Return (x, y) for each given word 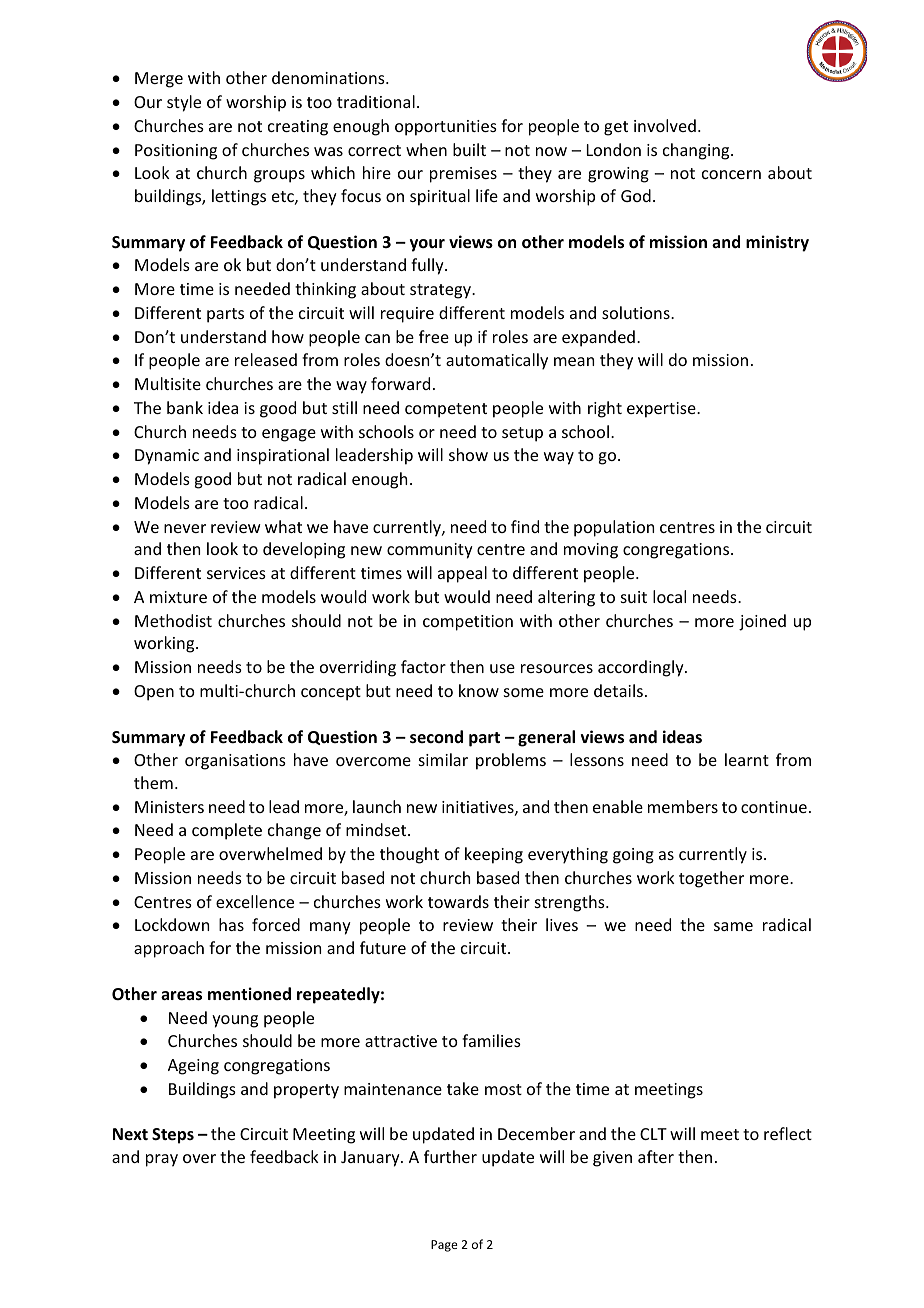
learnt (747, 759)
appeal (462, 574)
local (669, 596)
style (184, 103)
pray (162, 1160)
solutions (637, 312)
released (266, 359)
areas (181, 996)
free (434, 336)
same (733, 926)
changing (697, 151)
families (491, 1040)
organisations (235, 762)
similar (443, 759)
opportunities (446, 128)
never (185, 528)
